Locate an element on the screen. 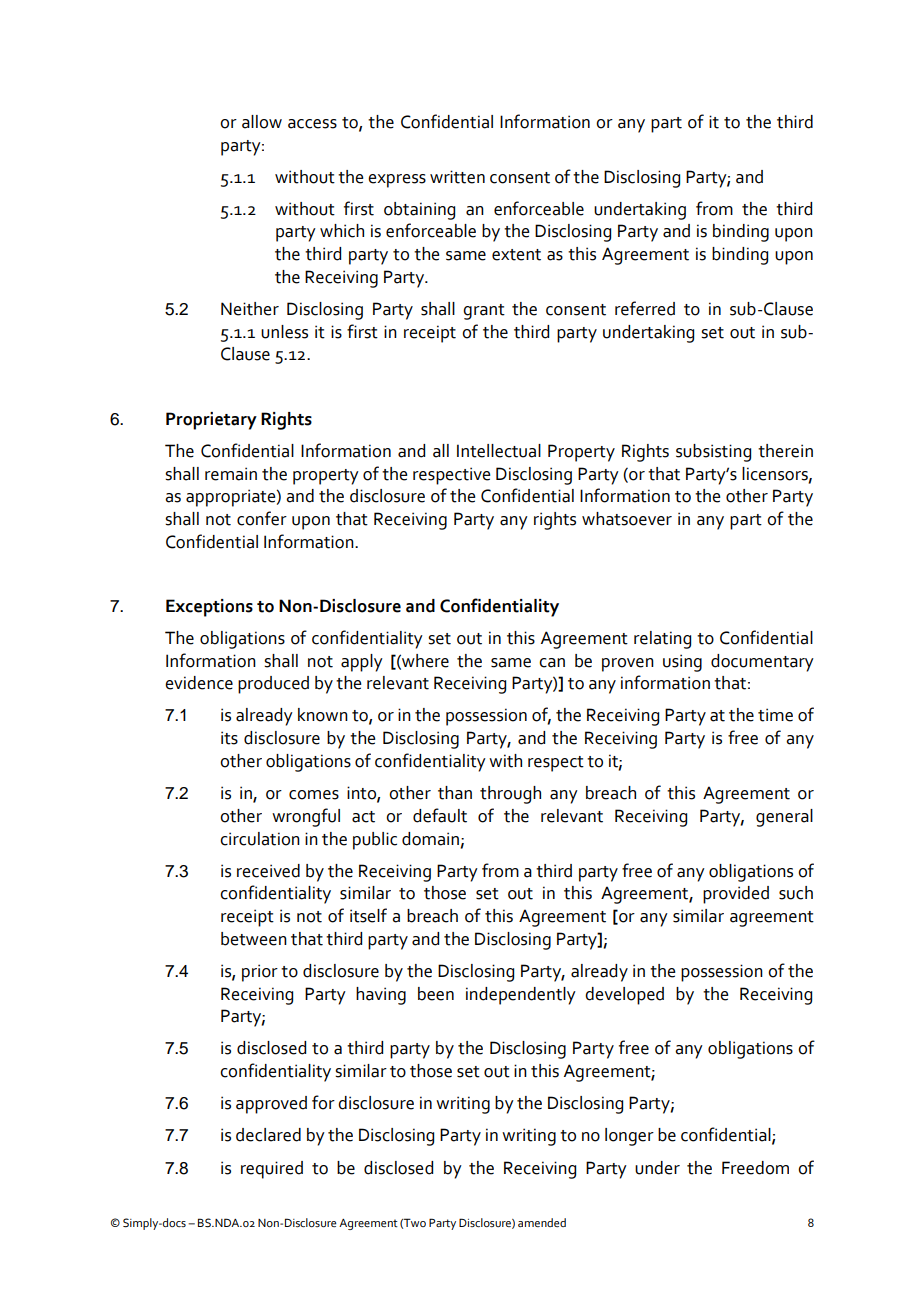  required is located at coordinates (272, 1170).
